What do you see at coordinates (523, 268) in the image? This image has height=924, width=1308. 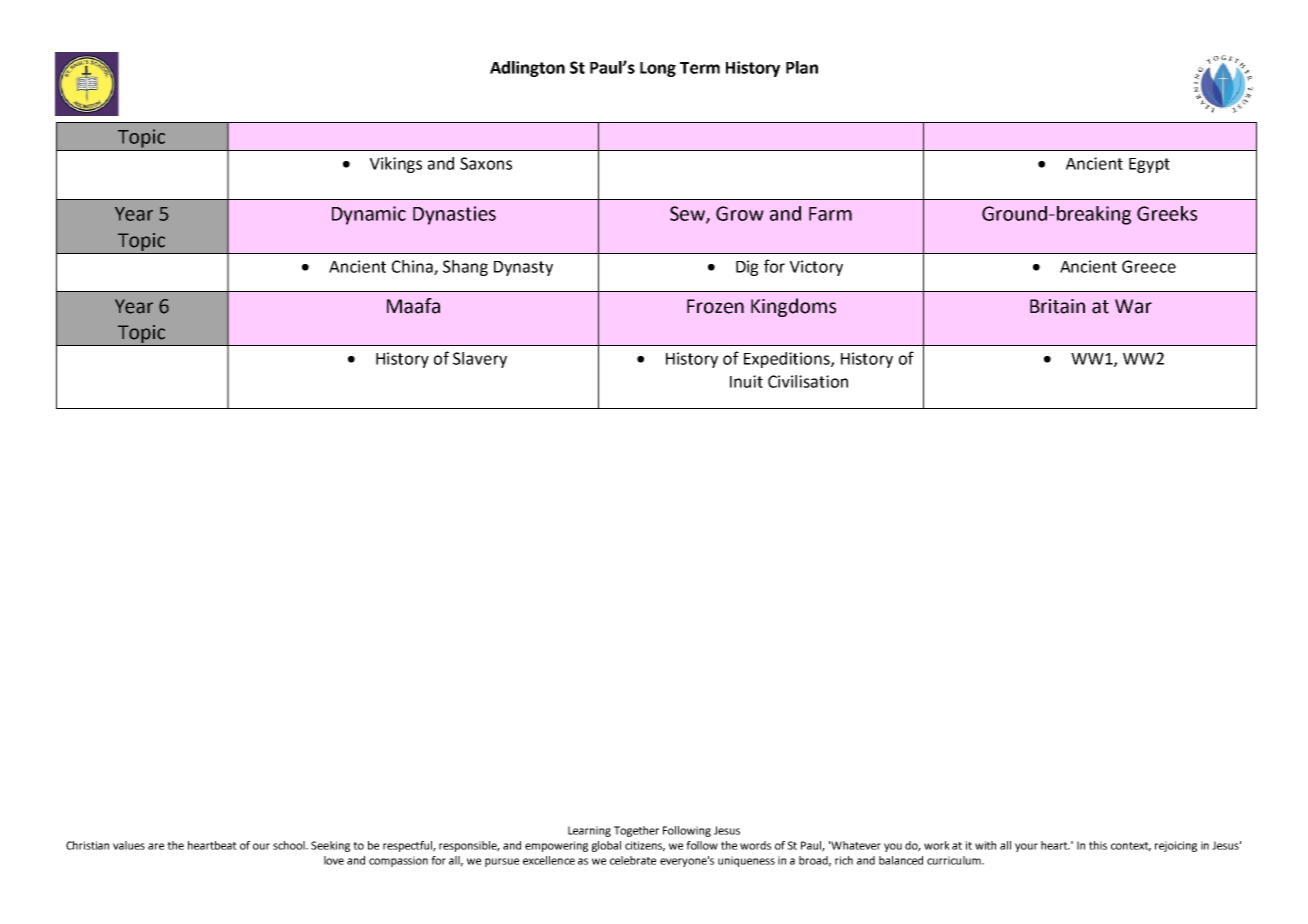 I see `Dynasty` at bounding box center [523, 268].
